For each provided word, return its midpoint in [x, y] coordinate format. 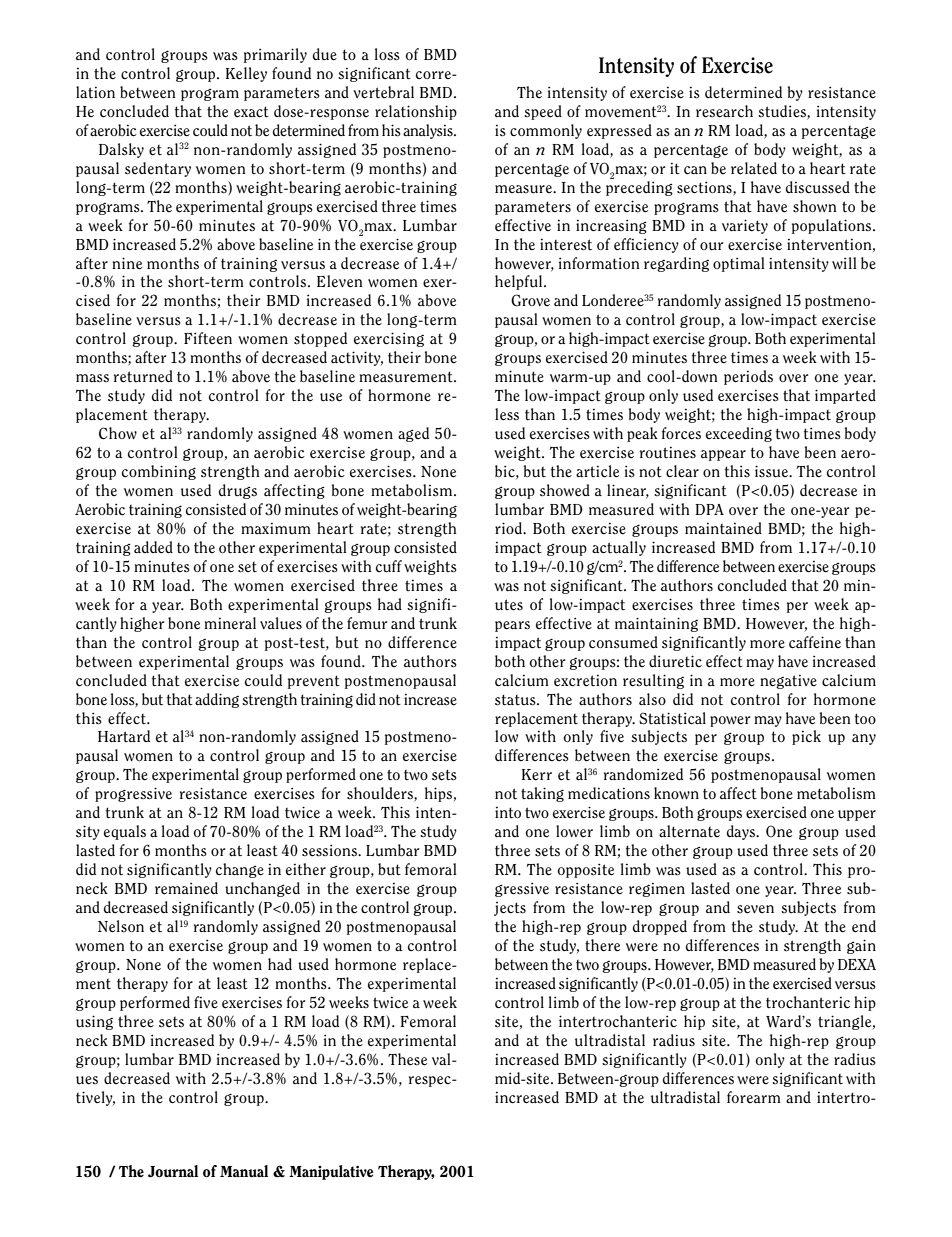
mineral [230, 623]
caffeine [815, 642]
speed [543, 112]
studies [783, 112]
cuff [389, 566]
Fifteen [208, 338]
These [407, 1059]
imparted [845, 396]
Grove [530, 300]
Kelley [246, 74]
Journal [173, 1171]
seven [755, 909]
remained [186, 888]
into [508, 813]
